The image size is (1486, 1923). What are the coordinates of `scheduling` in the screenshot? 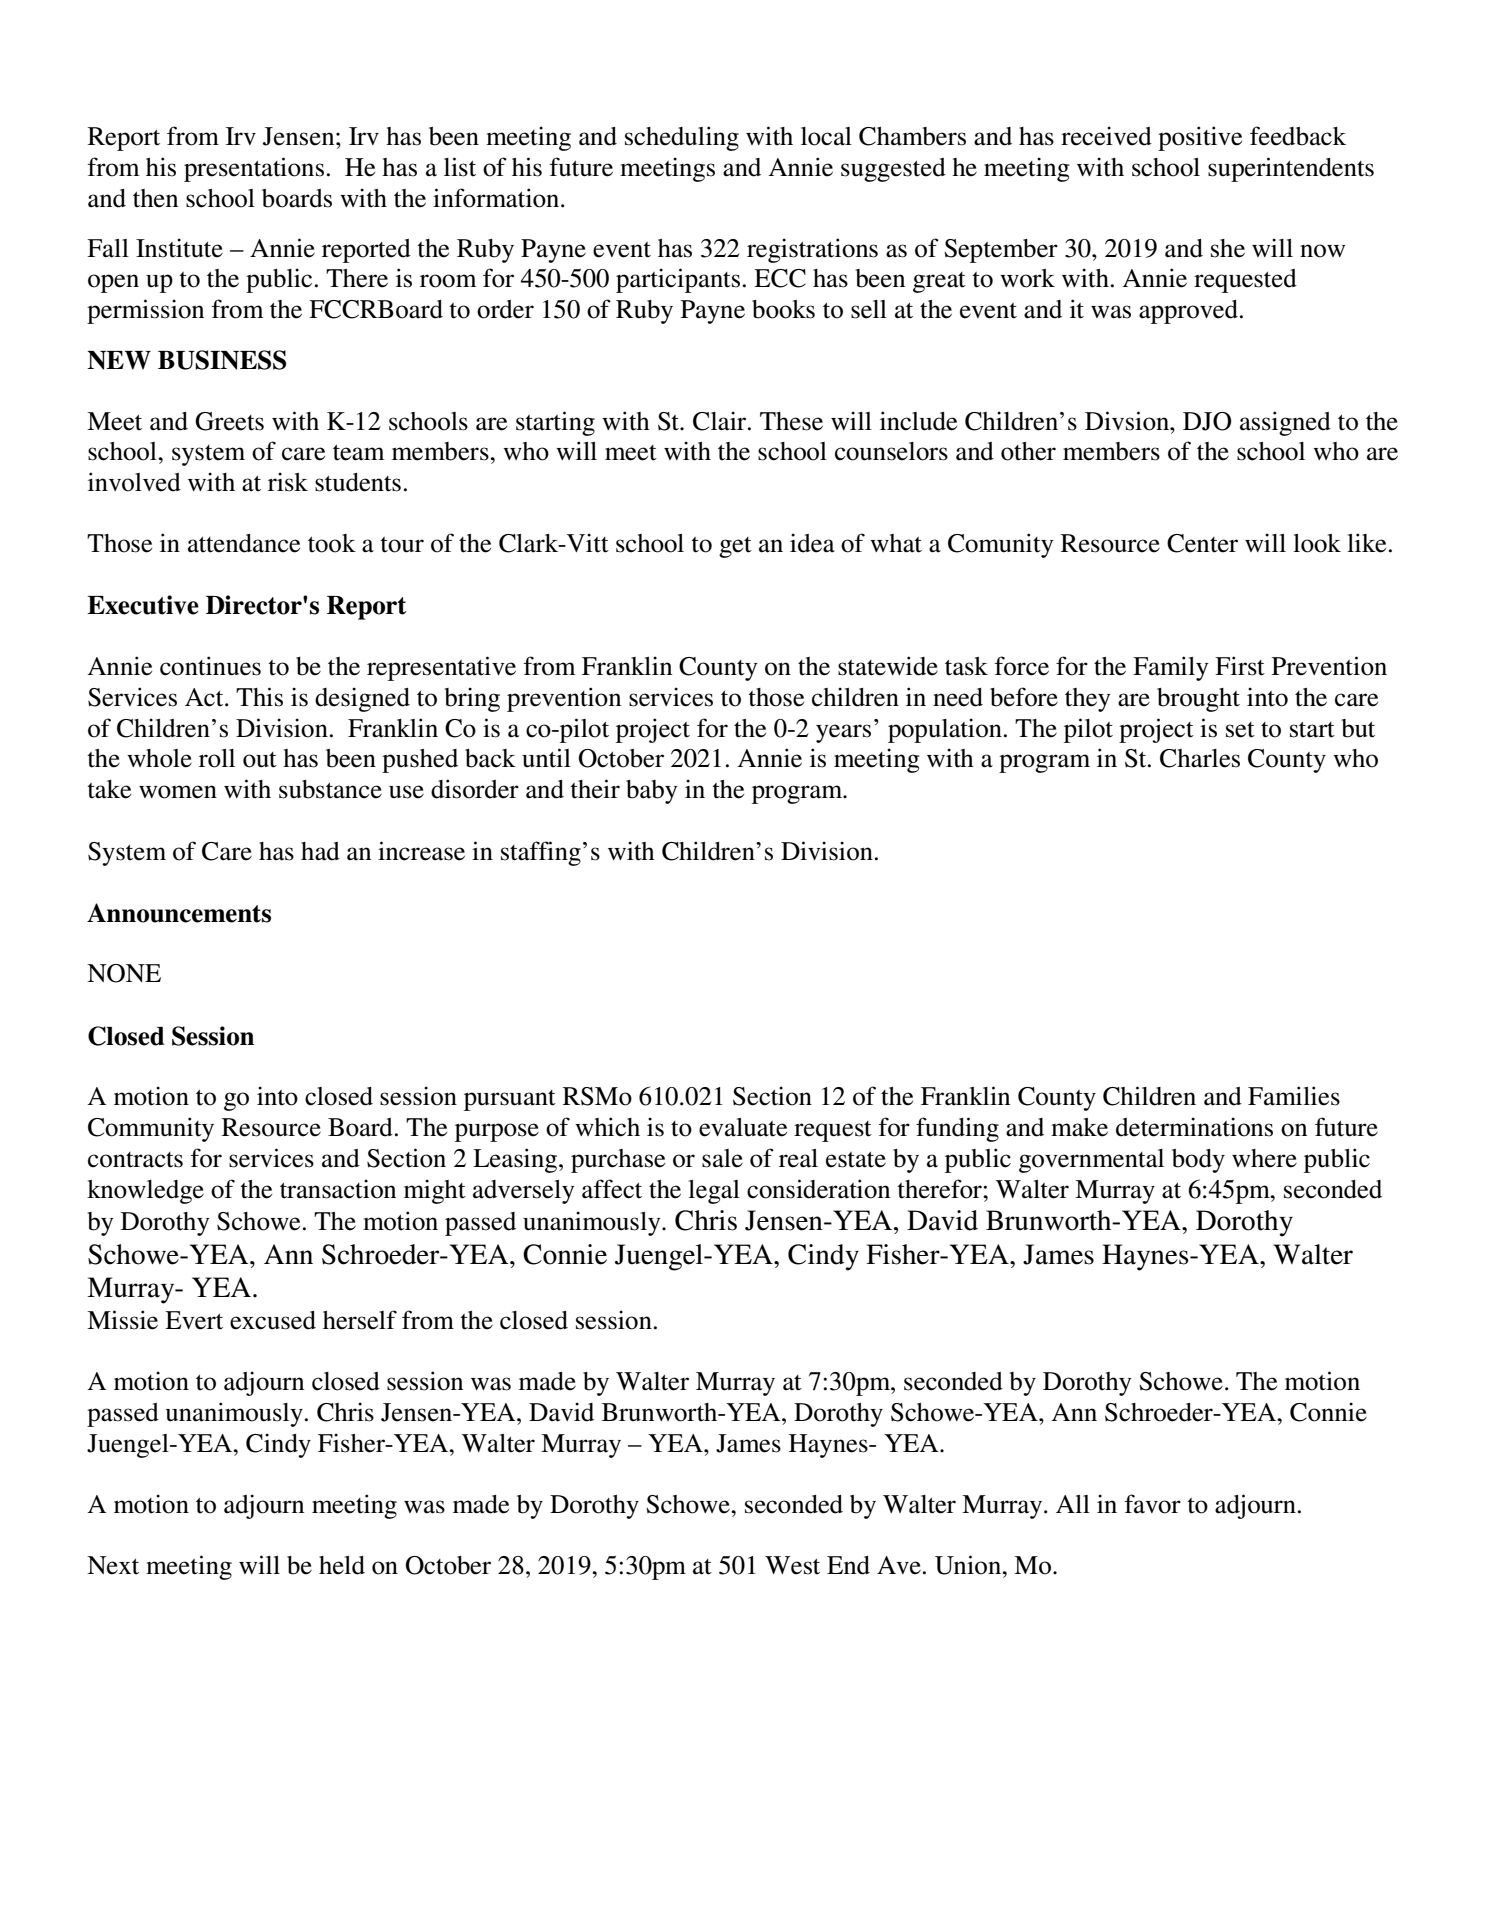 It's located at (682, 138).
